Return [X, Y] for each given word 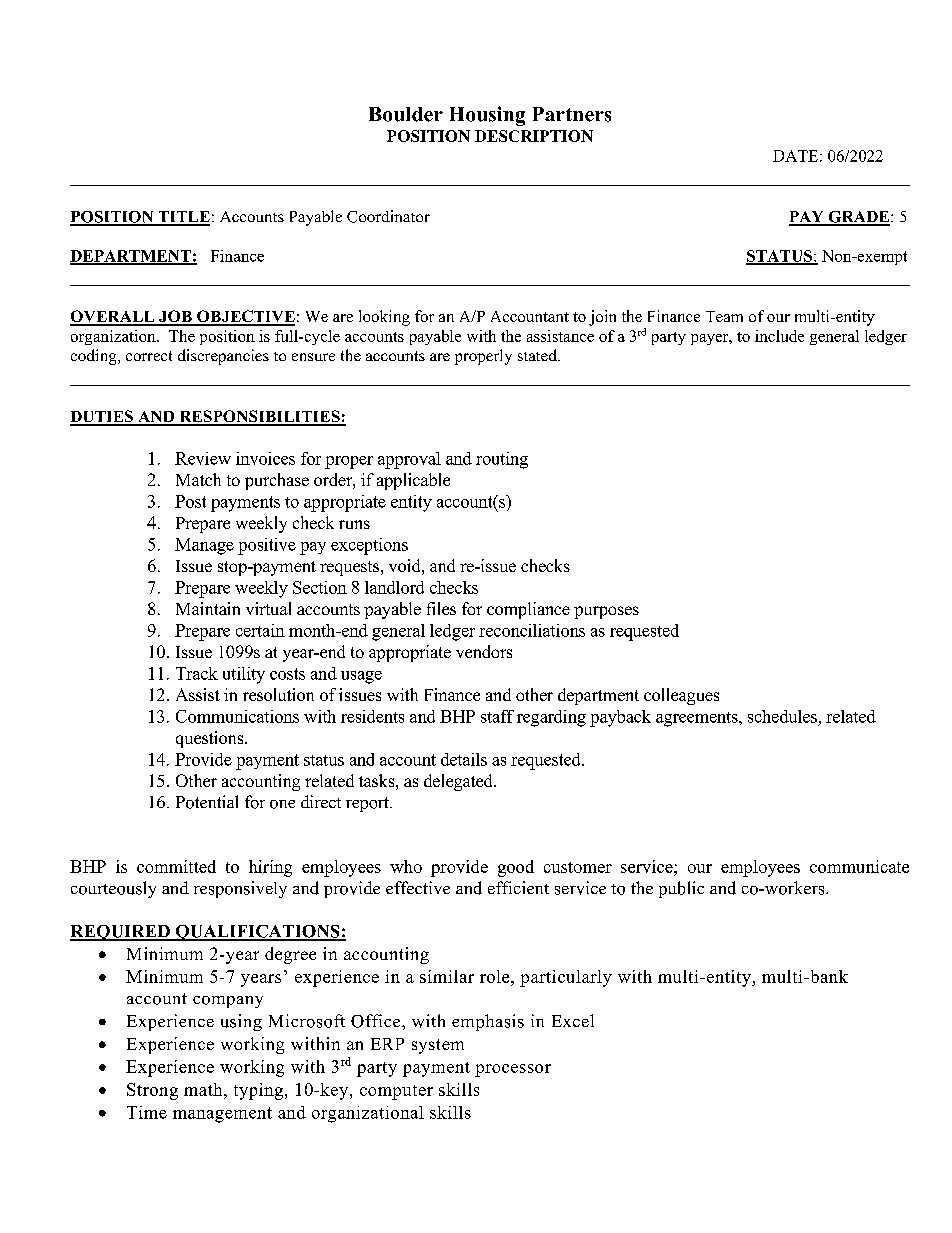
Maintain [208, 608]
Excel [573, 1020]
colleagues [681, 696]
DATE [795, 156]
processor [513, 1070]
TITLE [183, 218]
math [204, 1089]
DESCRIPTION [534, 136]
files [441, 608]
